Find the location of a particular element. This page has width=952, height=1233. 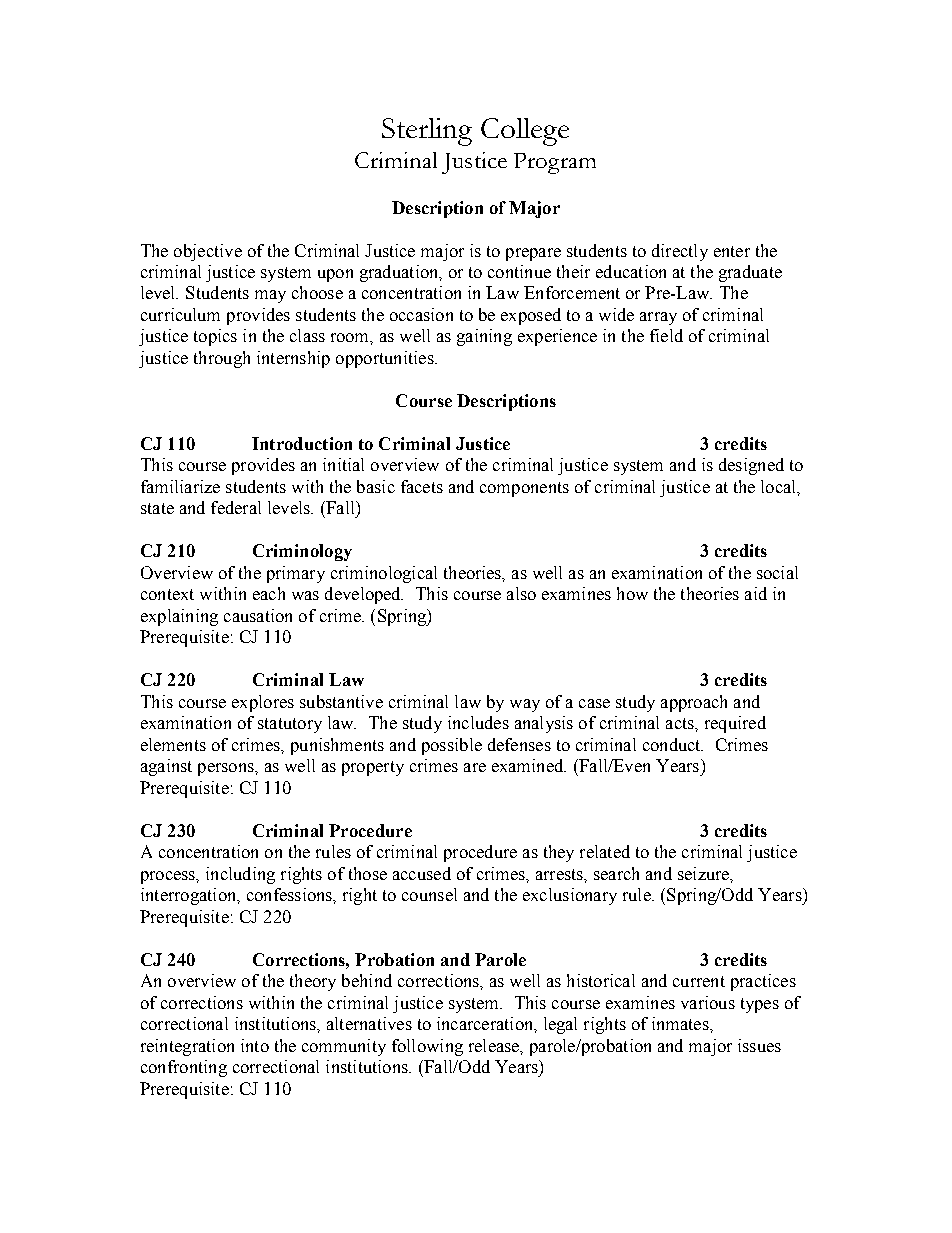

into is located at coordinates (255, 1045).
